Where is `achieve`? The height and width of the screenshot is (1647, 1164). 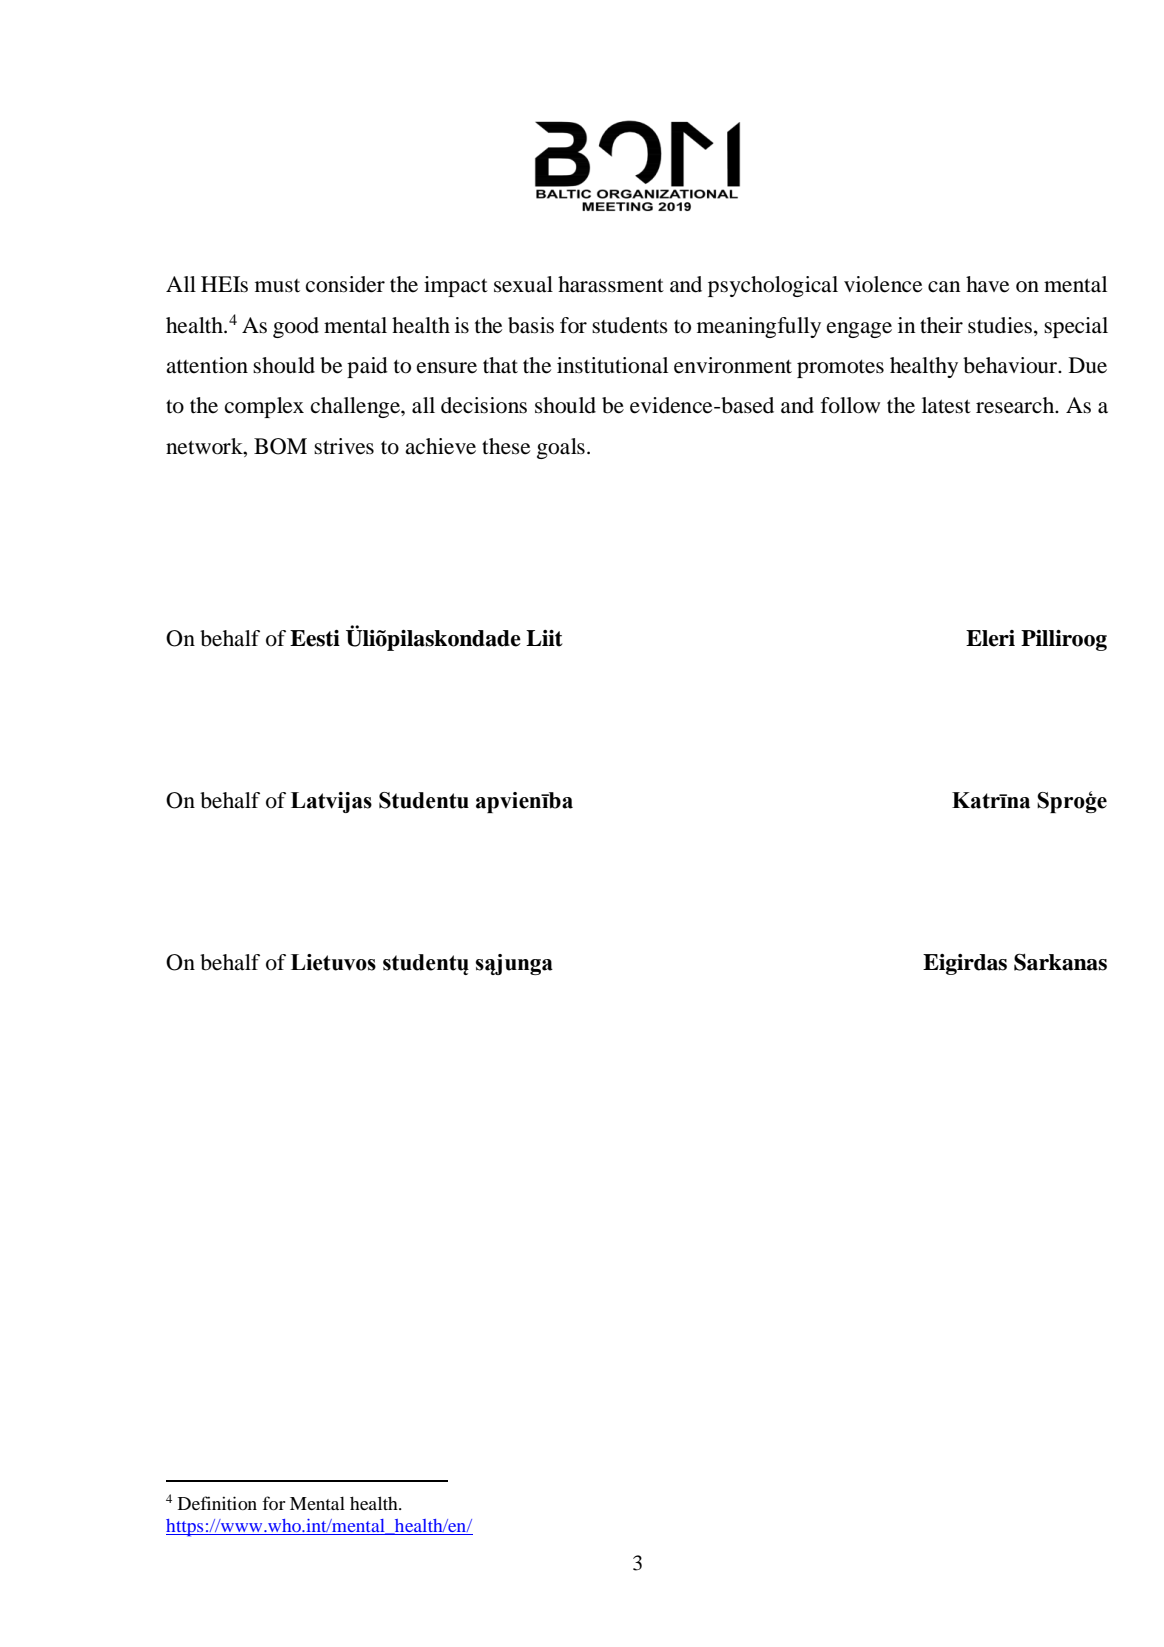 achieve is located at coordinates (440, 446).
